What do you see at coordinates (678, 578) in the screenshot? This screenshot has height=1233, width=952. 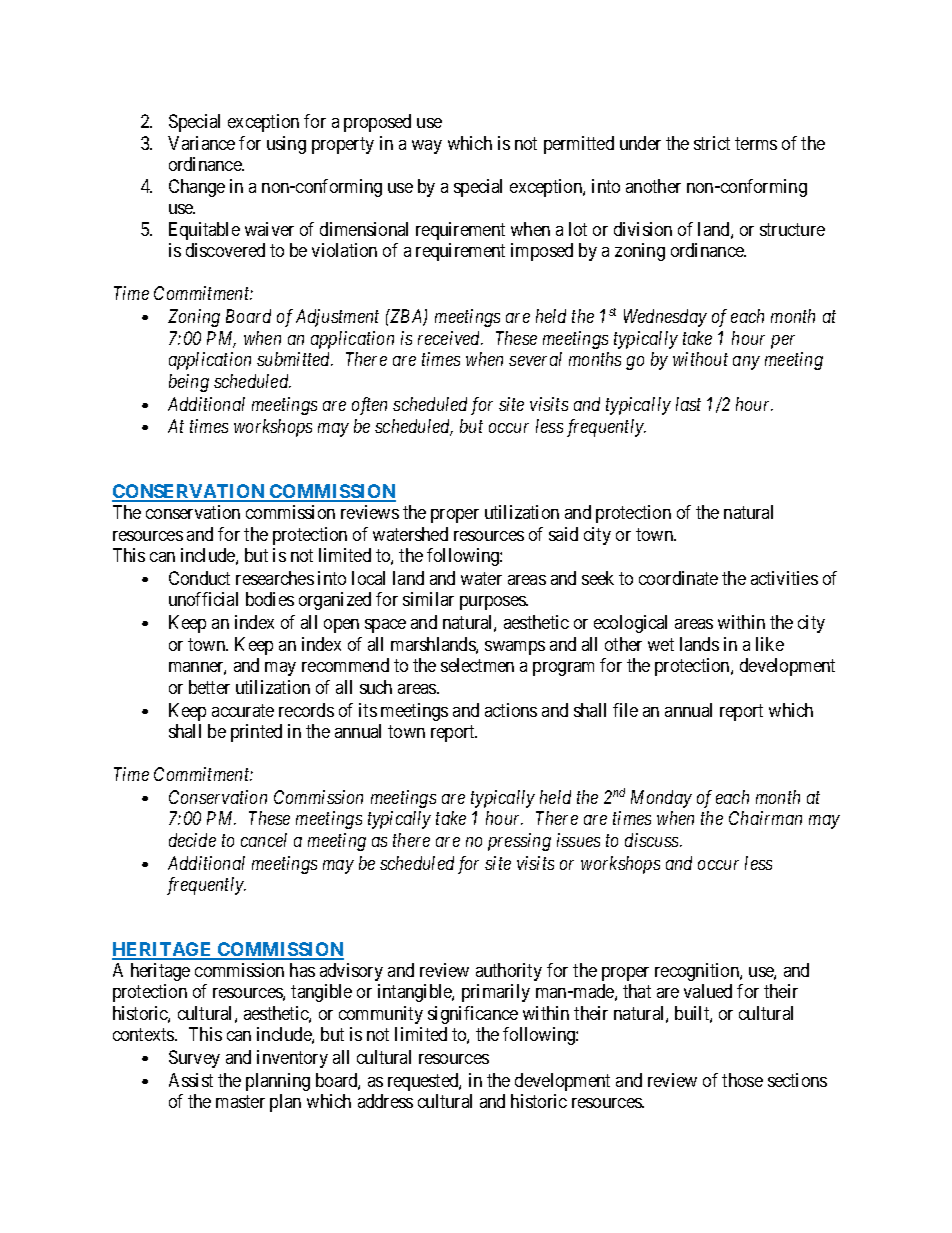 I see `coordinate` at bounding box center [678, 578].
